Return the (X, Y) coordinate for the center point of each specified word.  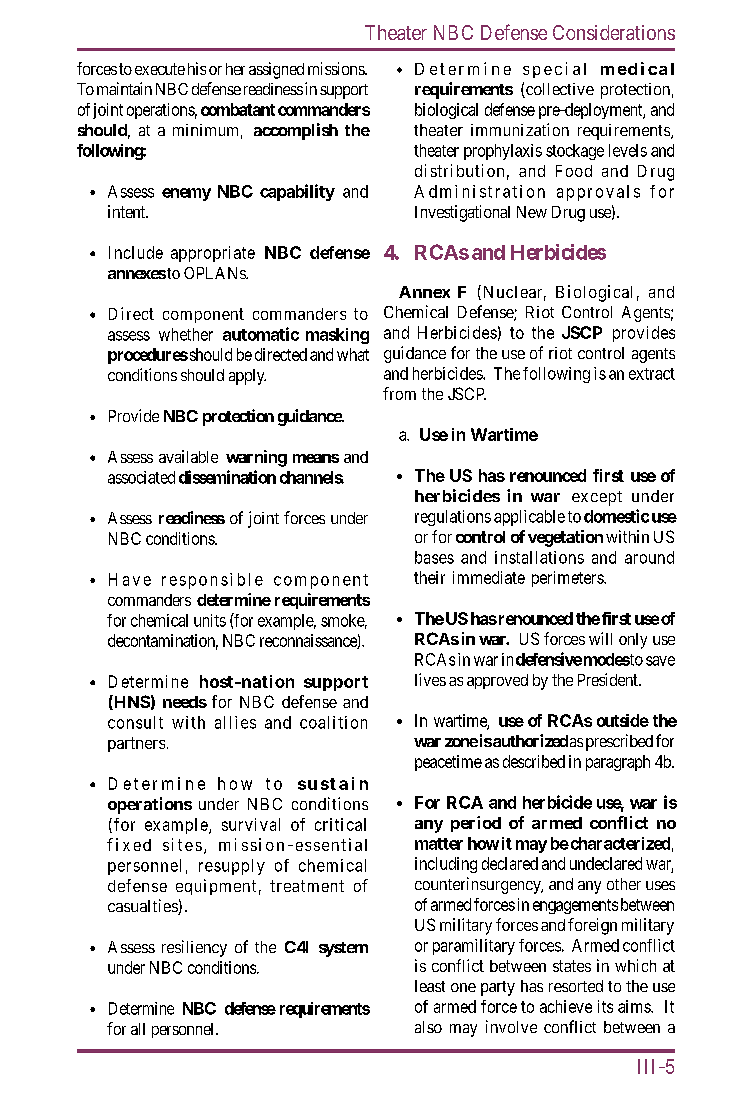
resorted (576, 986)
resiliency (194, 948)
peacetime (448, 763)
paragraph (618, 763)
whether (186, 334)
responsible (212, 581)
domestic (616, 516)
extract (652, 374)
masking (337, 336)
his (197, 68)
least (430, 986)
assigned (276, 70)
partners (136, 744)
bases (434, 557)
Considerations (614, 32)
